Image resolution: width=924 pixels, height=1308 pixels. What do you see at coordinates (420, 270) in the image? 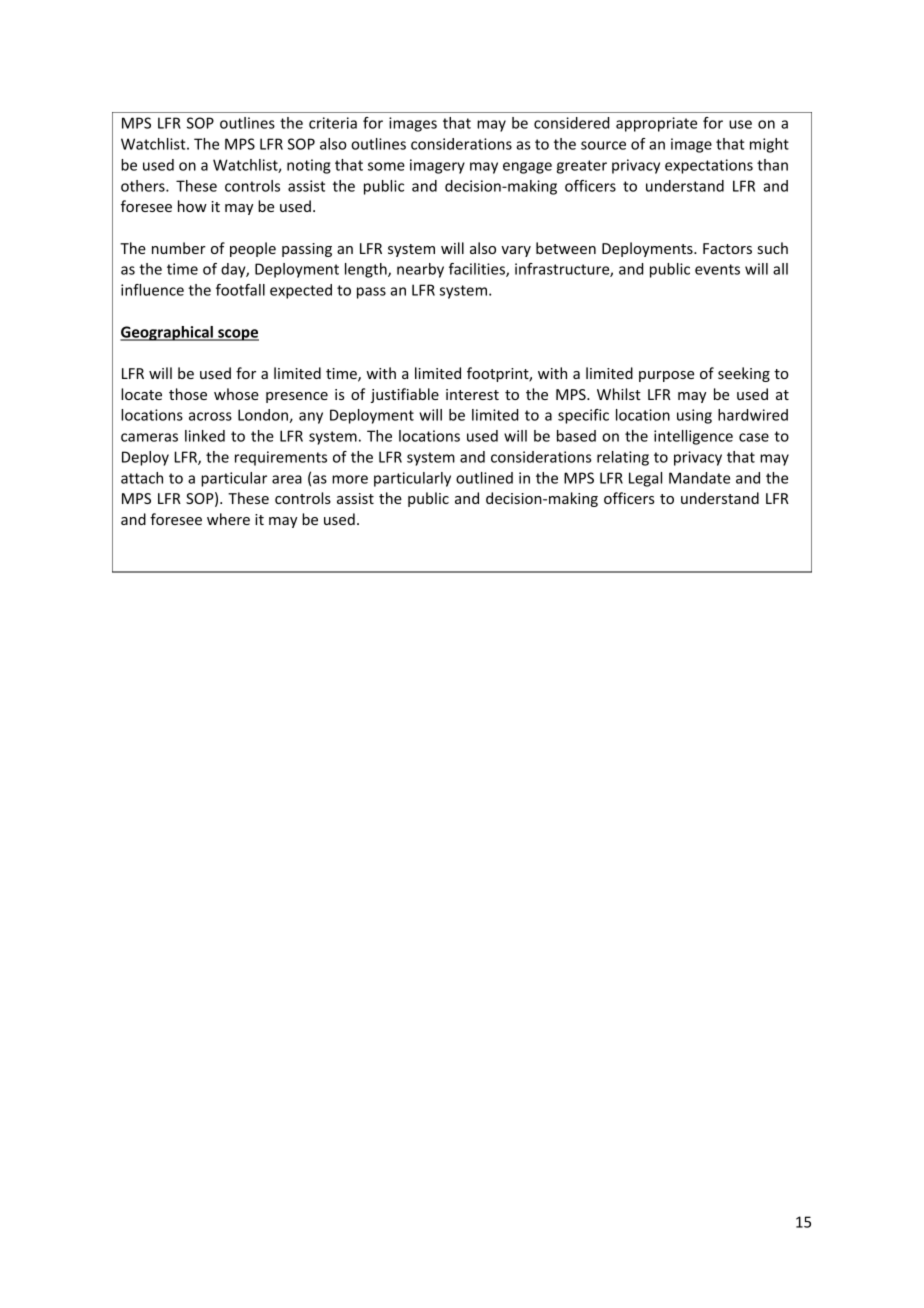
I see `nearby` at bounding box center [420, 270].
